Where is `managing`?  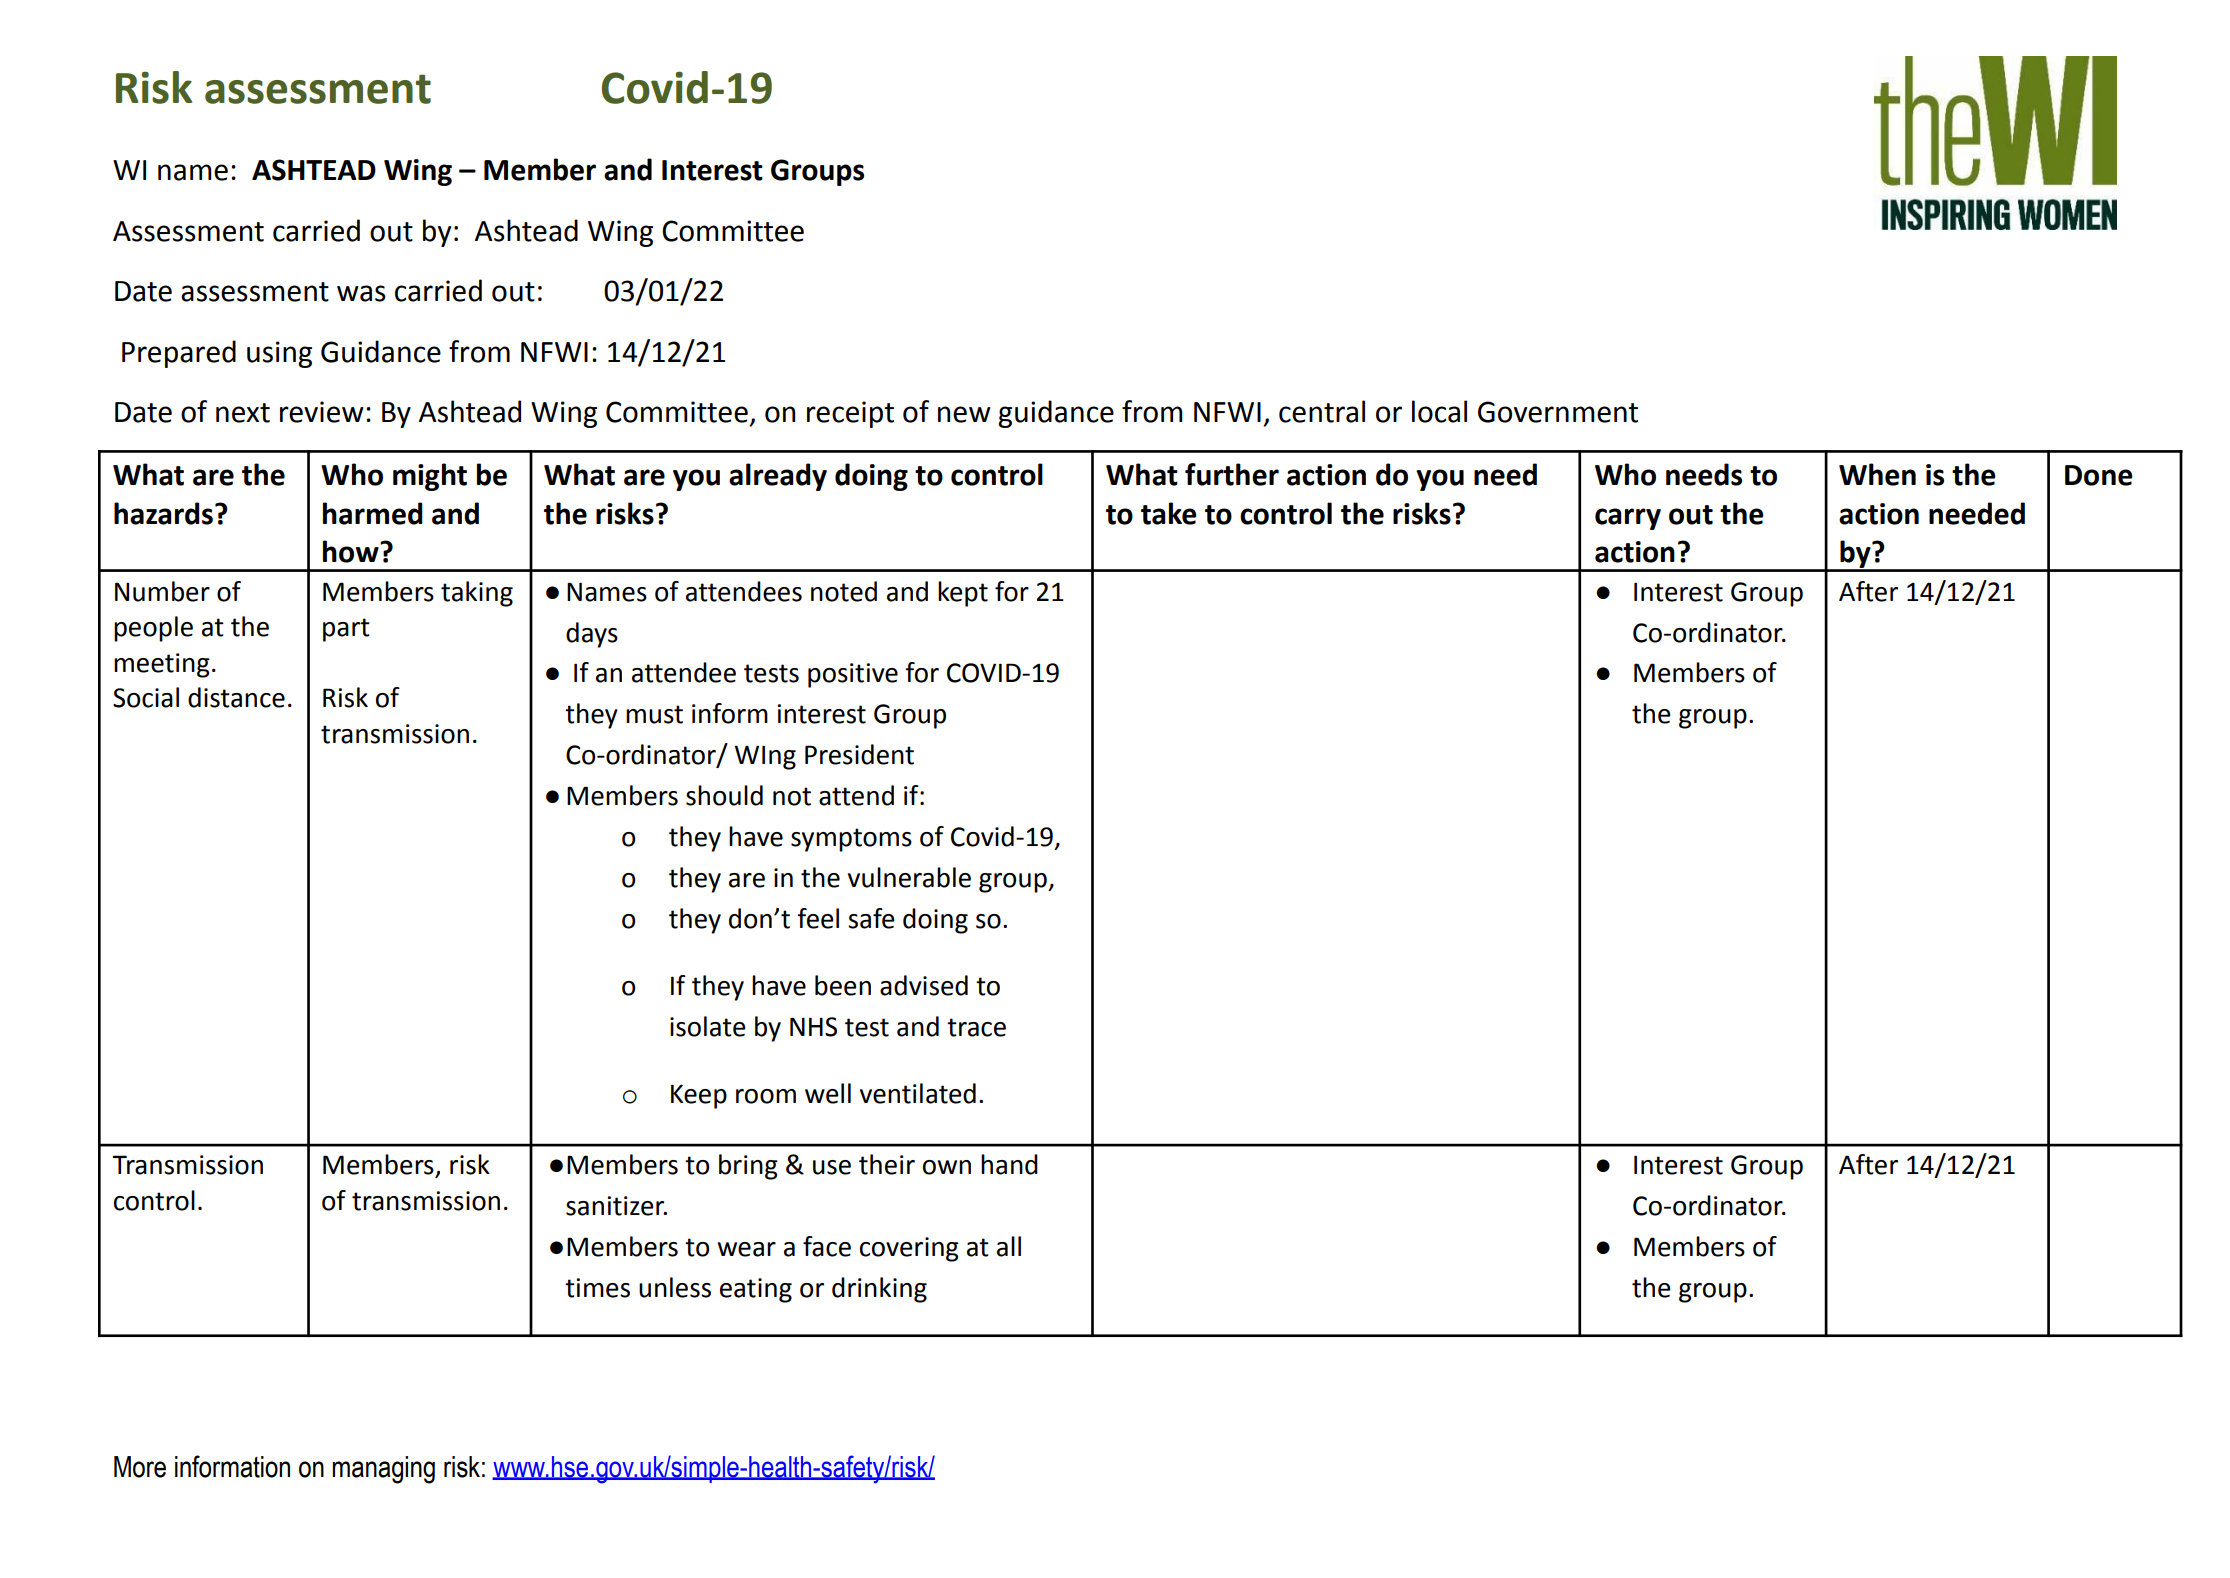 managing is located at coordinates (383, 1470).
